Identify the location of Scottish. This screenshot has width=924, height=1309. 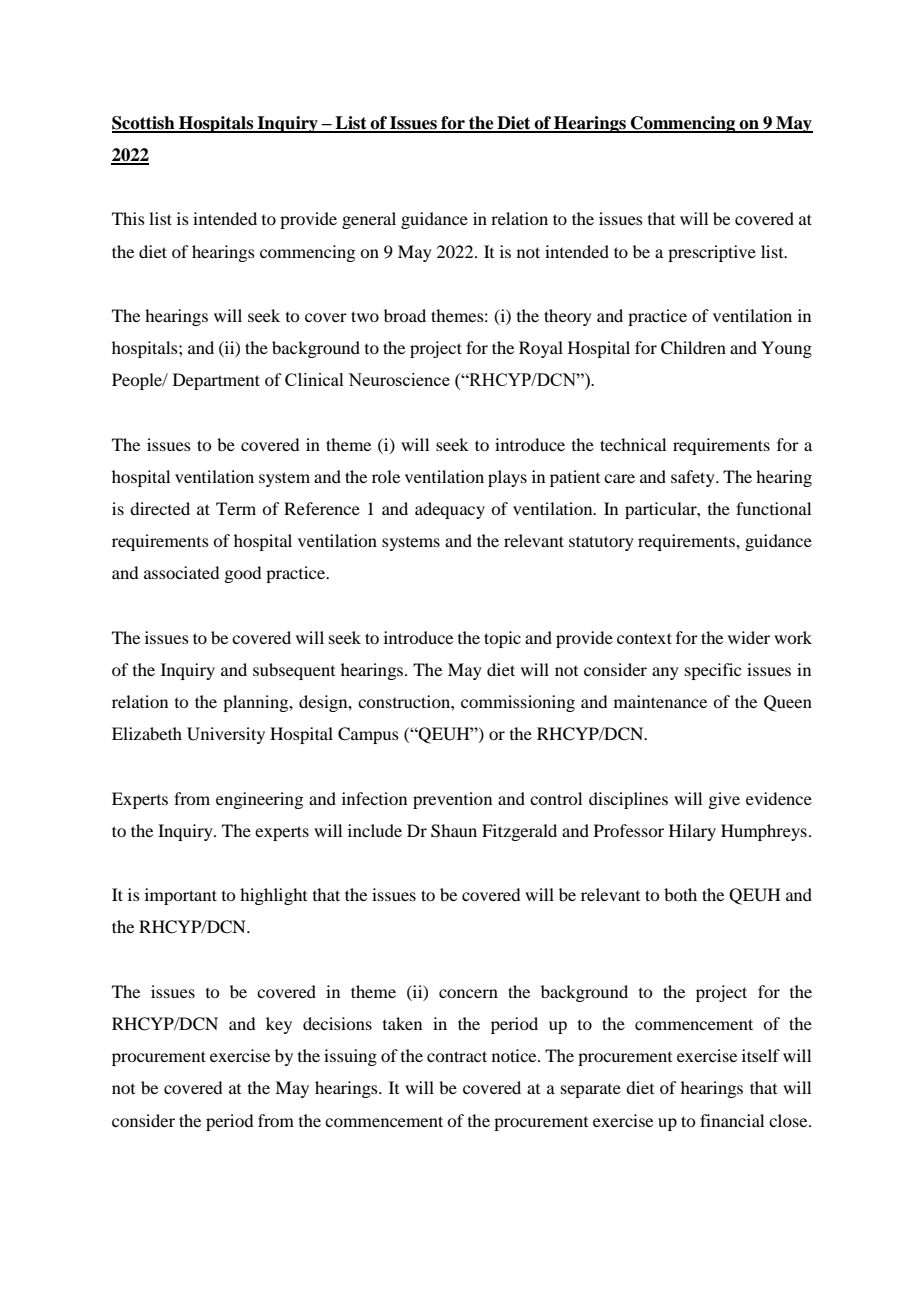
(144, 124).
